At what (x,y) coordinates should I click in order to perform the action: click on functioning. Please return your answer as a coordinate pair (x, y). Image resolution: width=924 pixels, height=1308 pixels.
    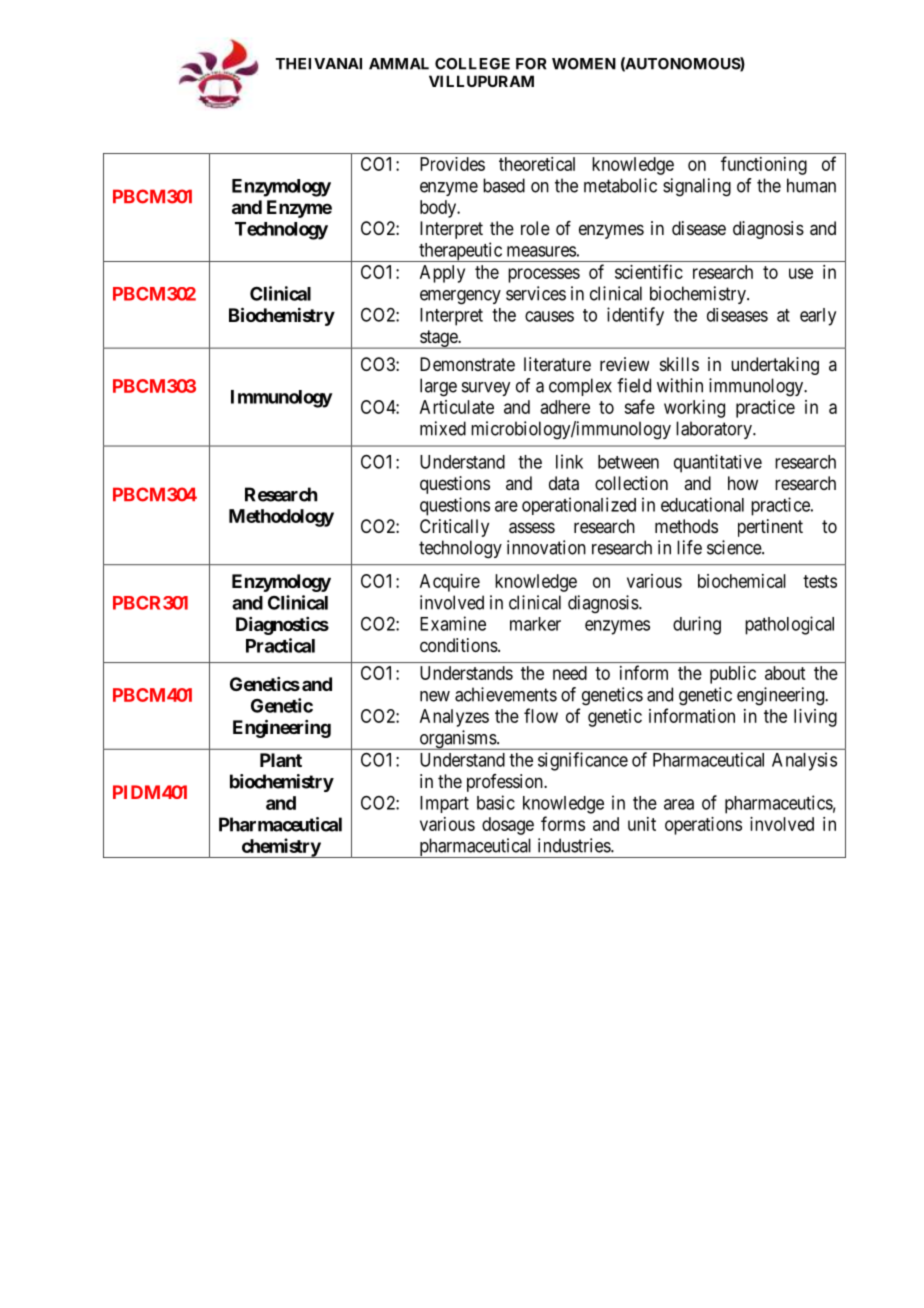
    Looking at the image, I should click on (764, 165).
